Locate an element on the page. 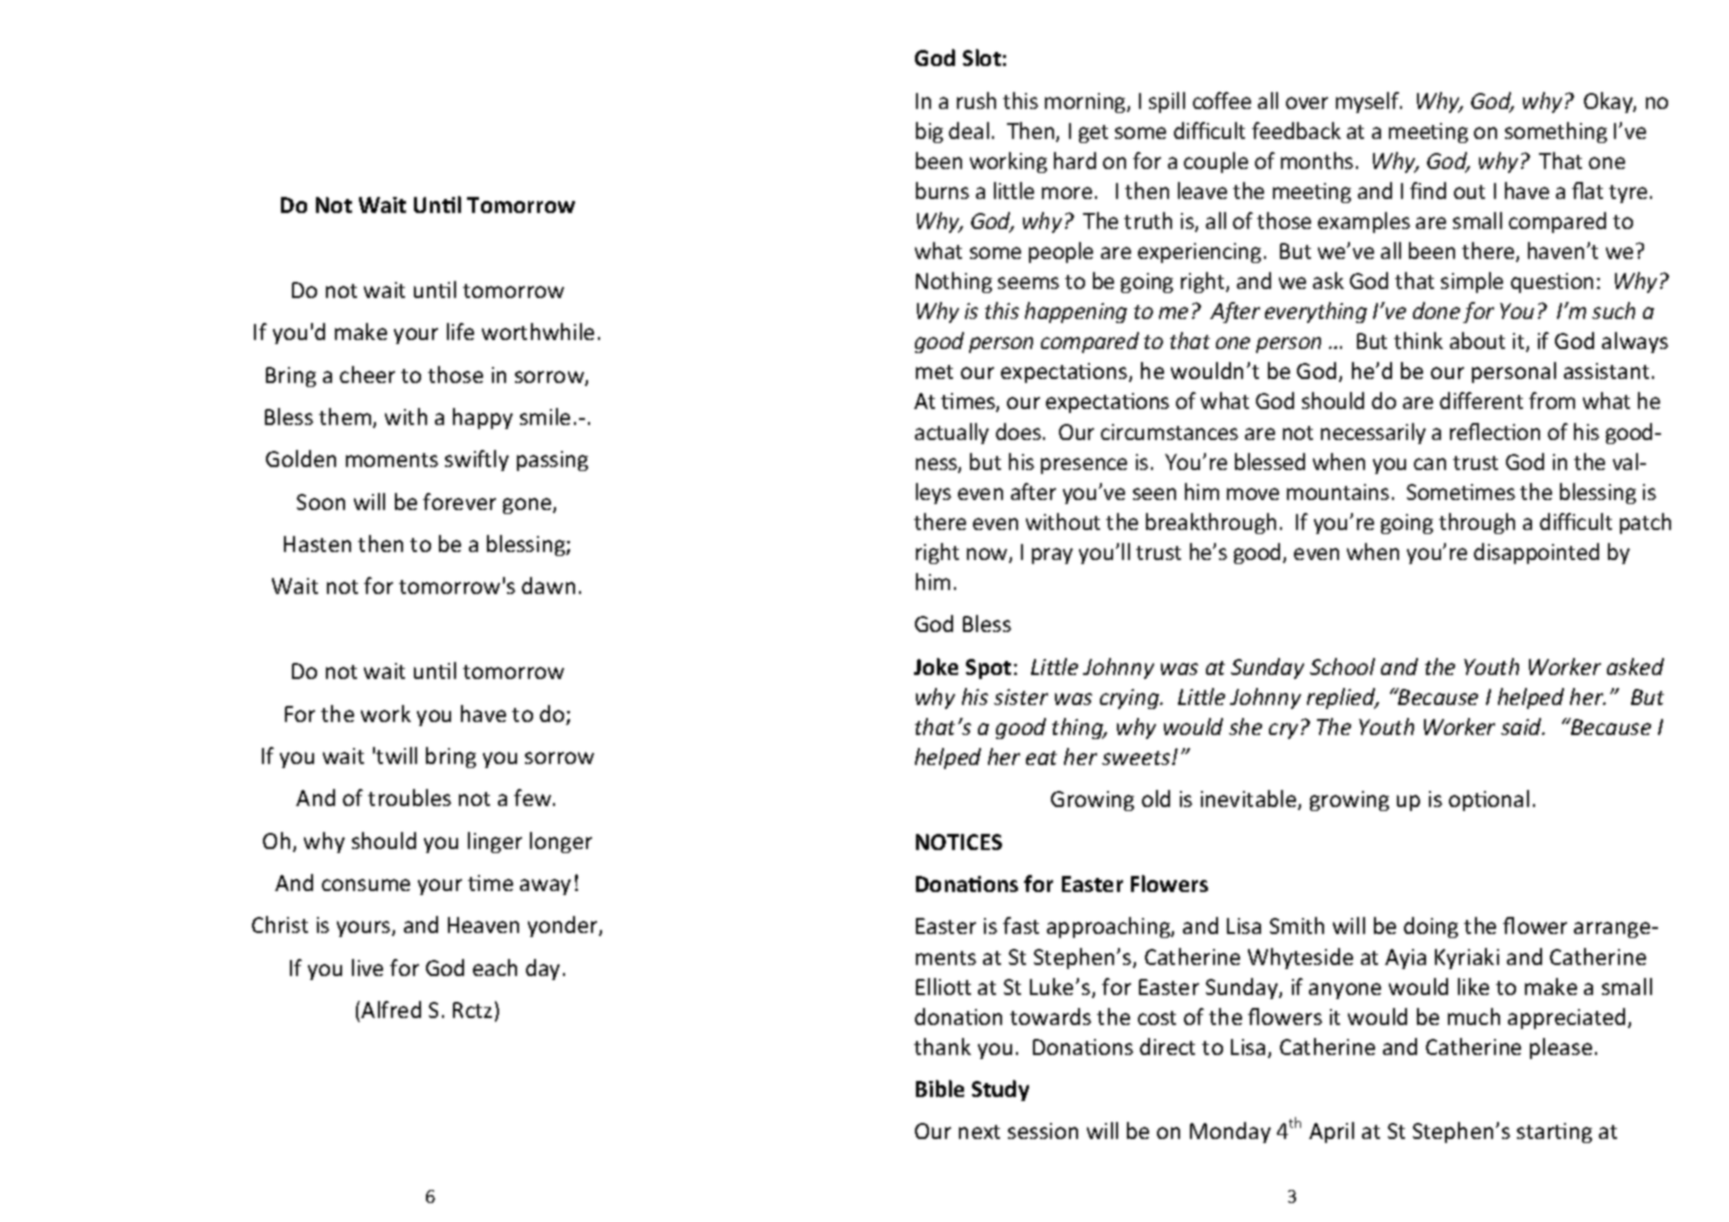 Image resolution: width=1729 pixels, height=1222 pixels. big is located at coordinates (929, 132).
